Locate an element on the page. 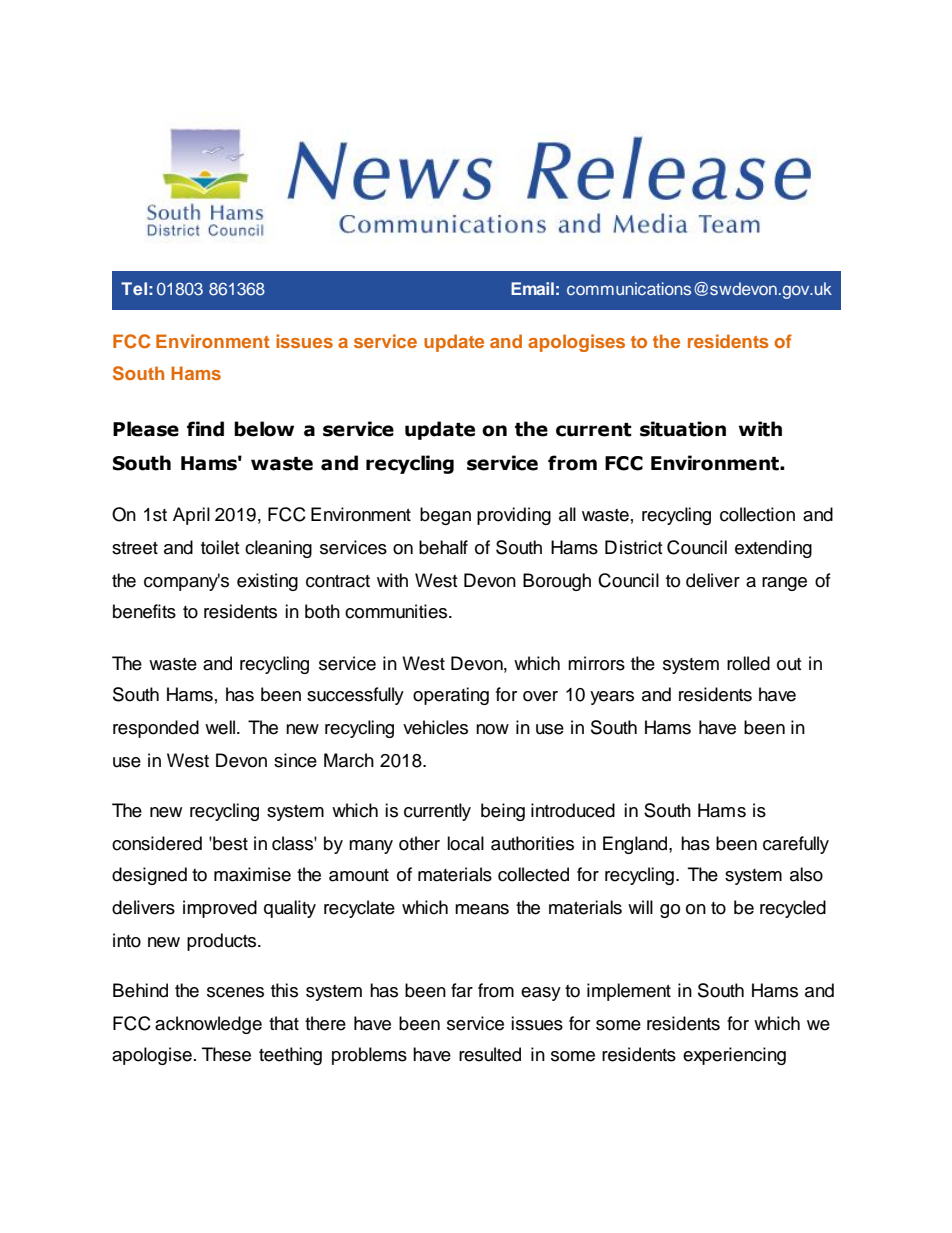 This image has height=1233, width=952. best is located at coordinates (229, 843).
